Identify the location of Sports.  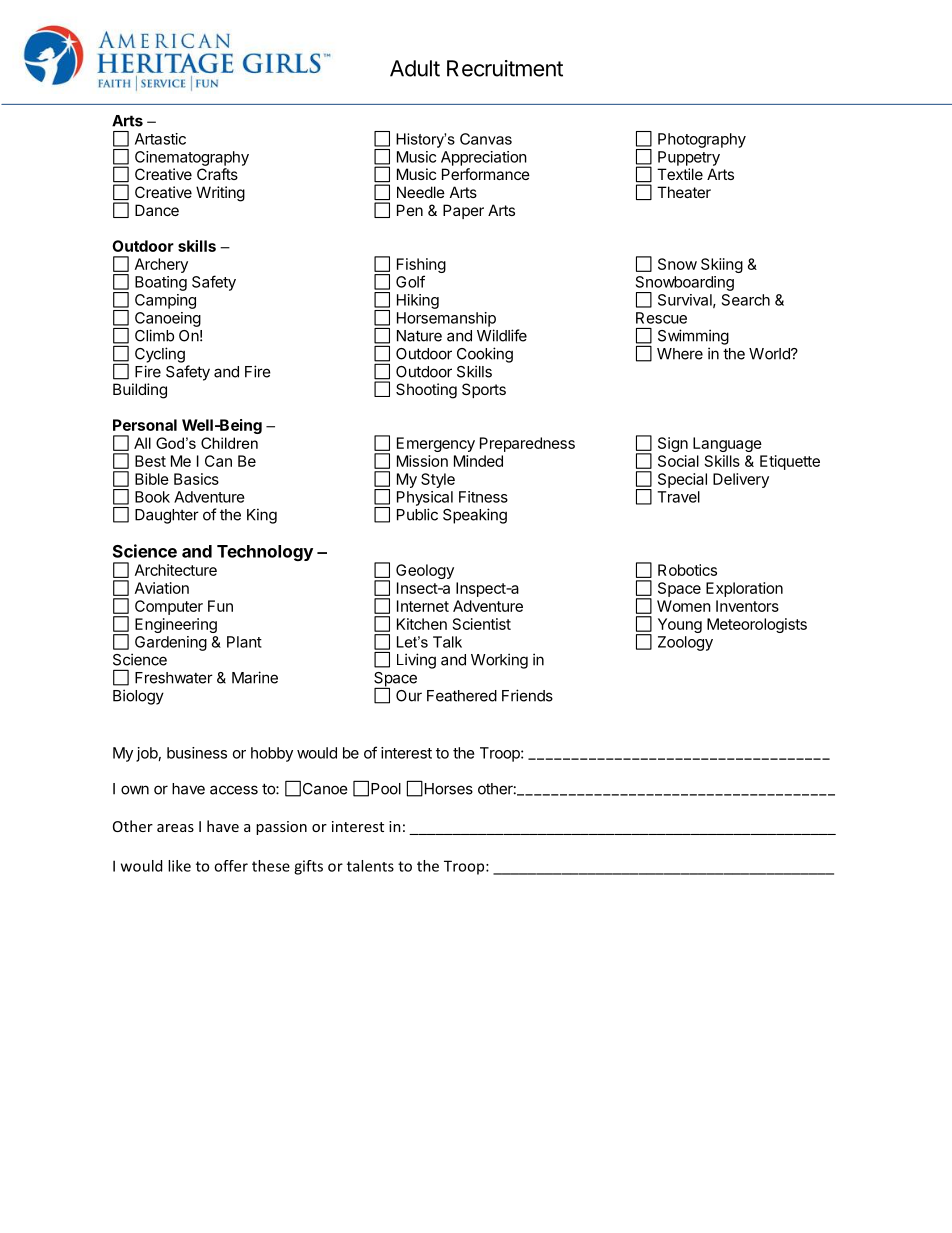
(484, 390).
